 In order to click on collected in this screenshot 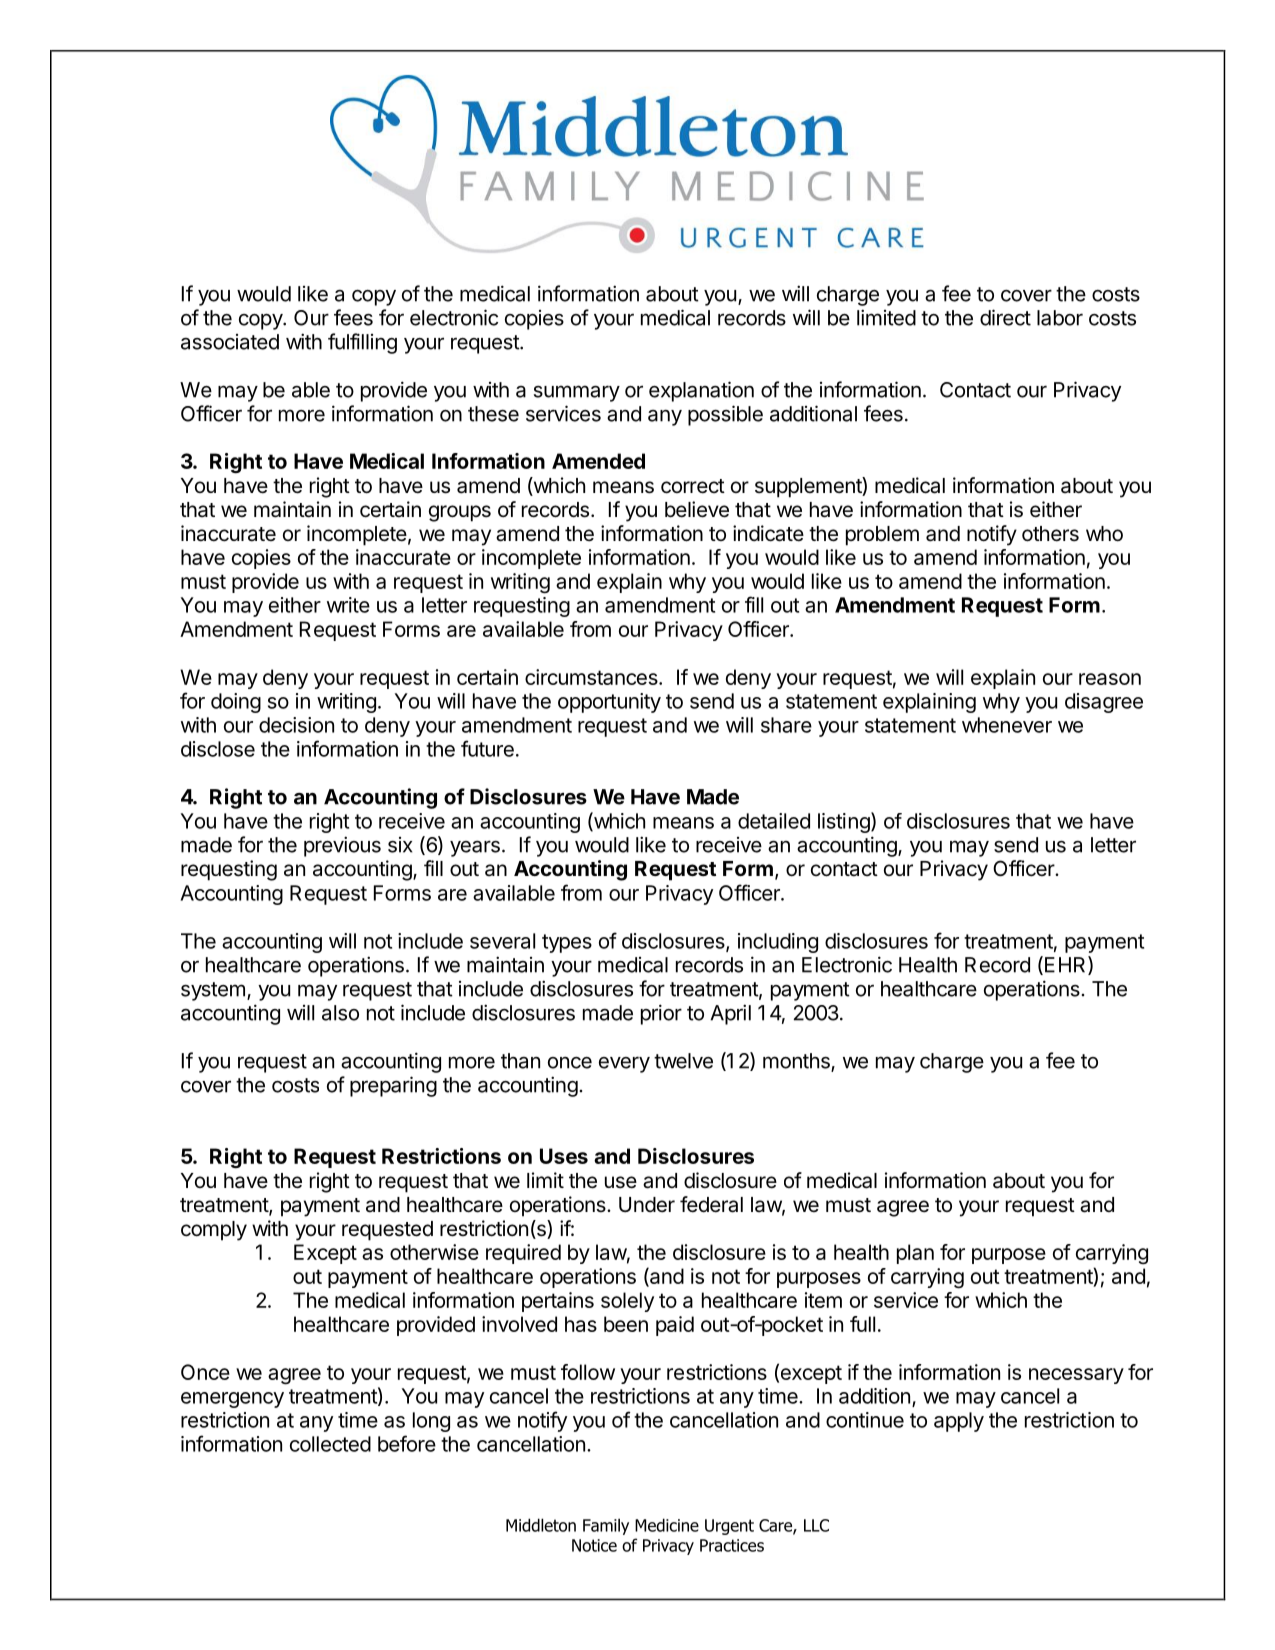, I will do `click(330, 1444)`.
